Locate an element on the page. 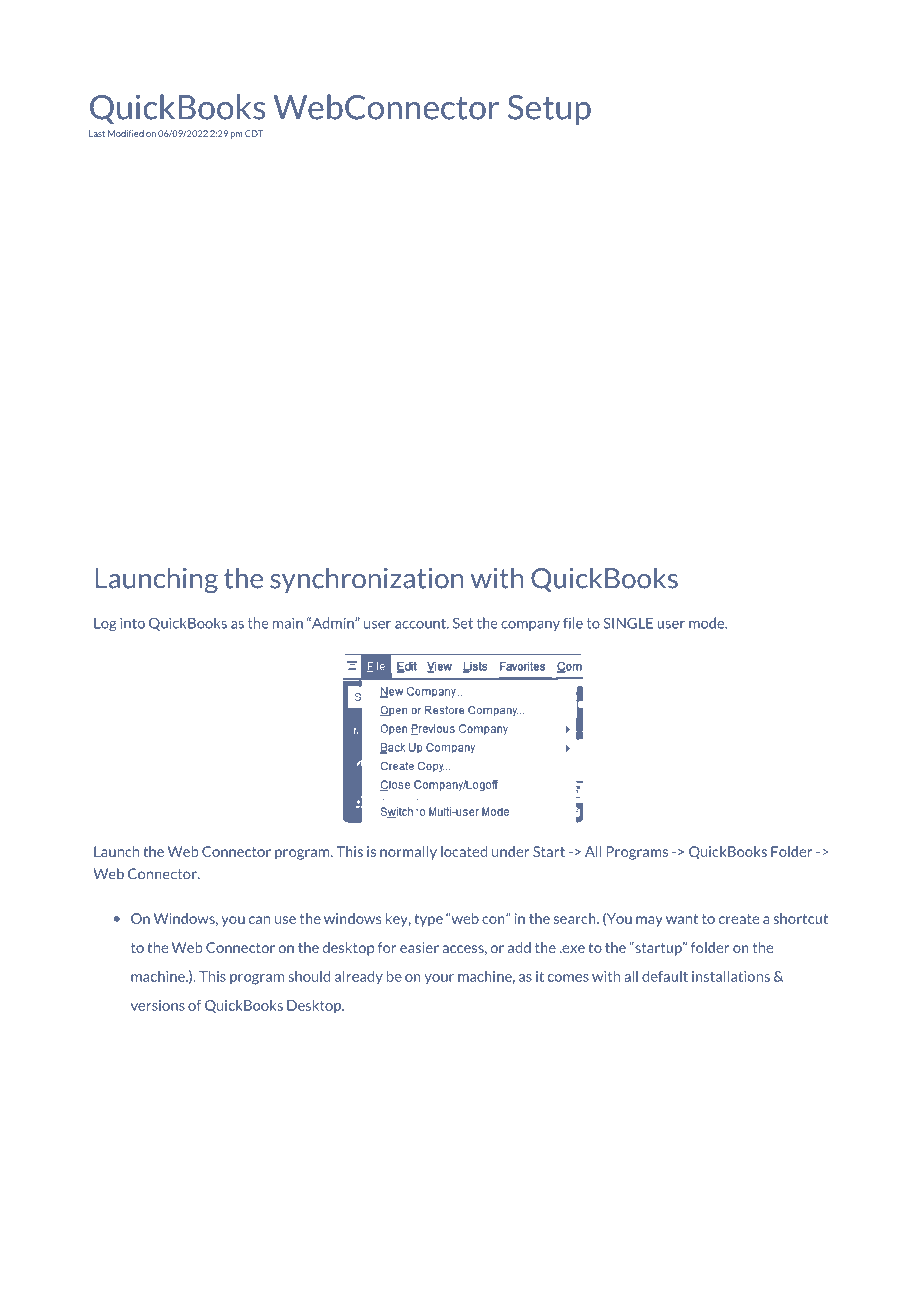 Image resolution: width=924 pixels, height=1308 pixels. Modified is located at coordinates (126, 133).
